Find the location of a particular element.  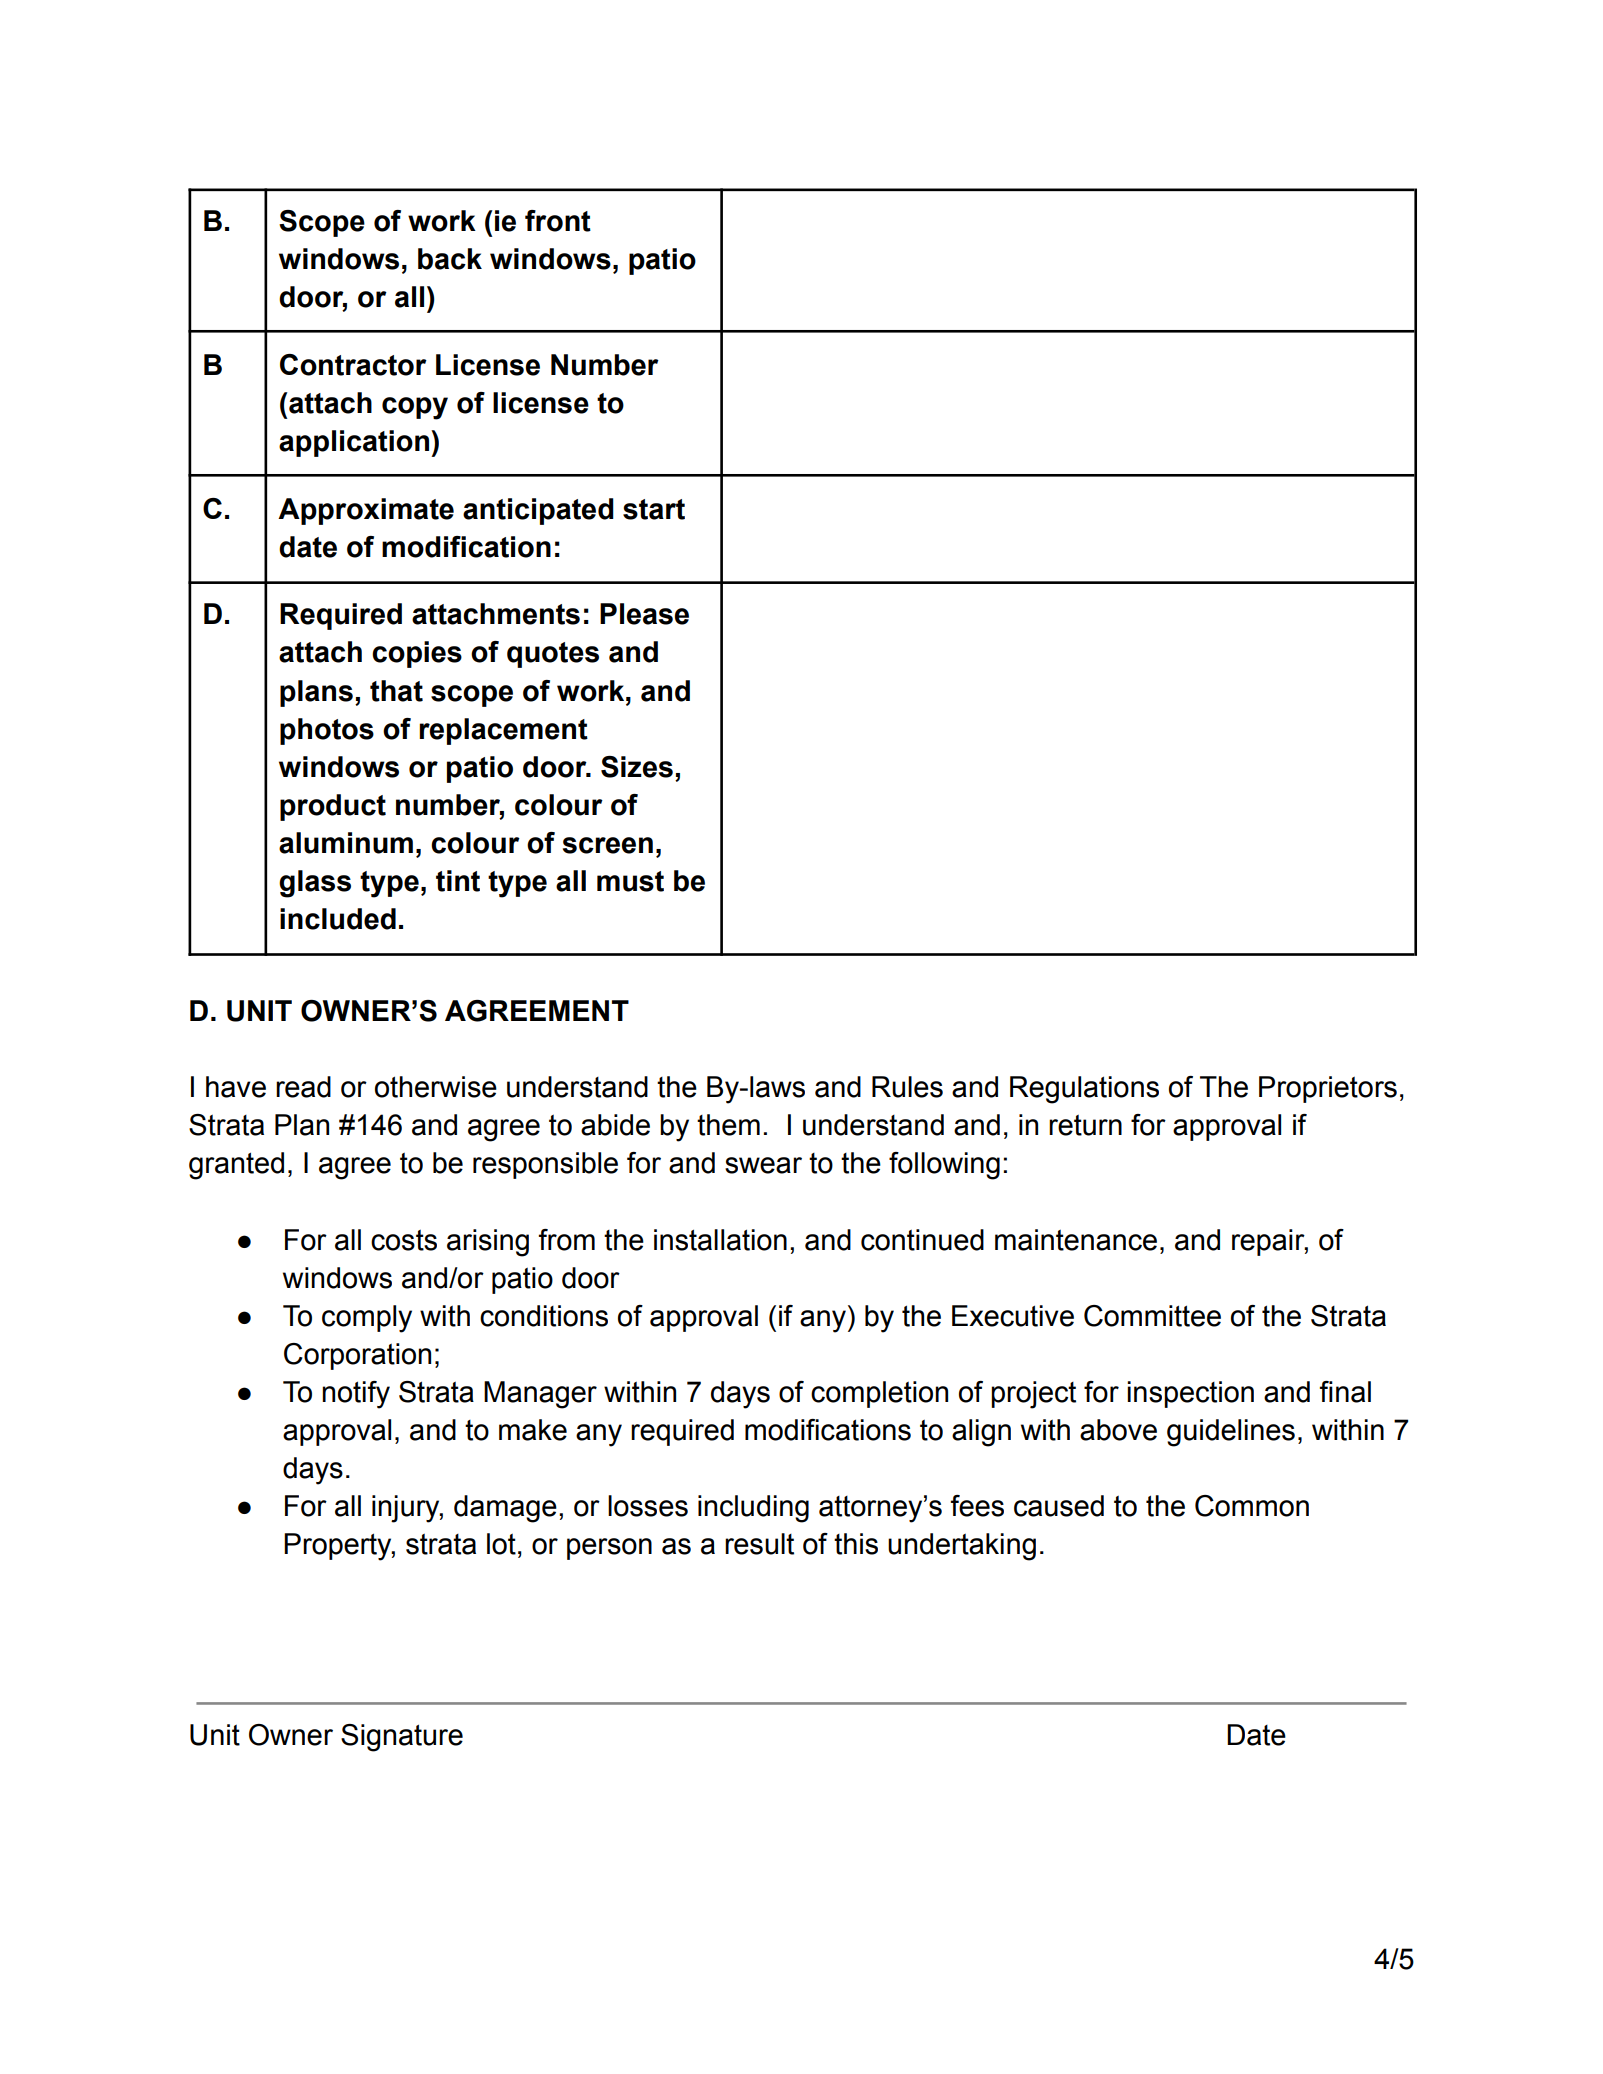

Rules is located at coordinates (907, 1087).
